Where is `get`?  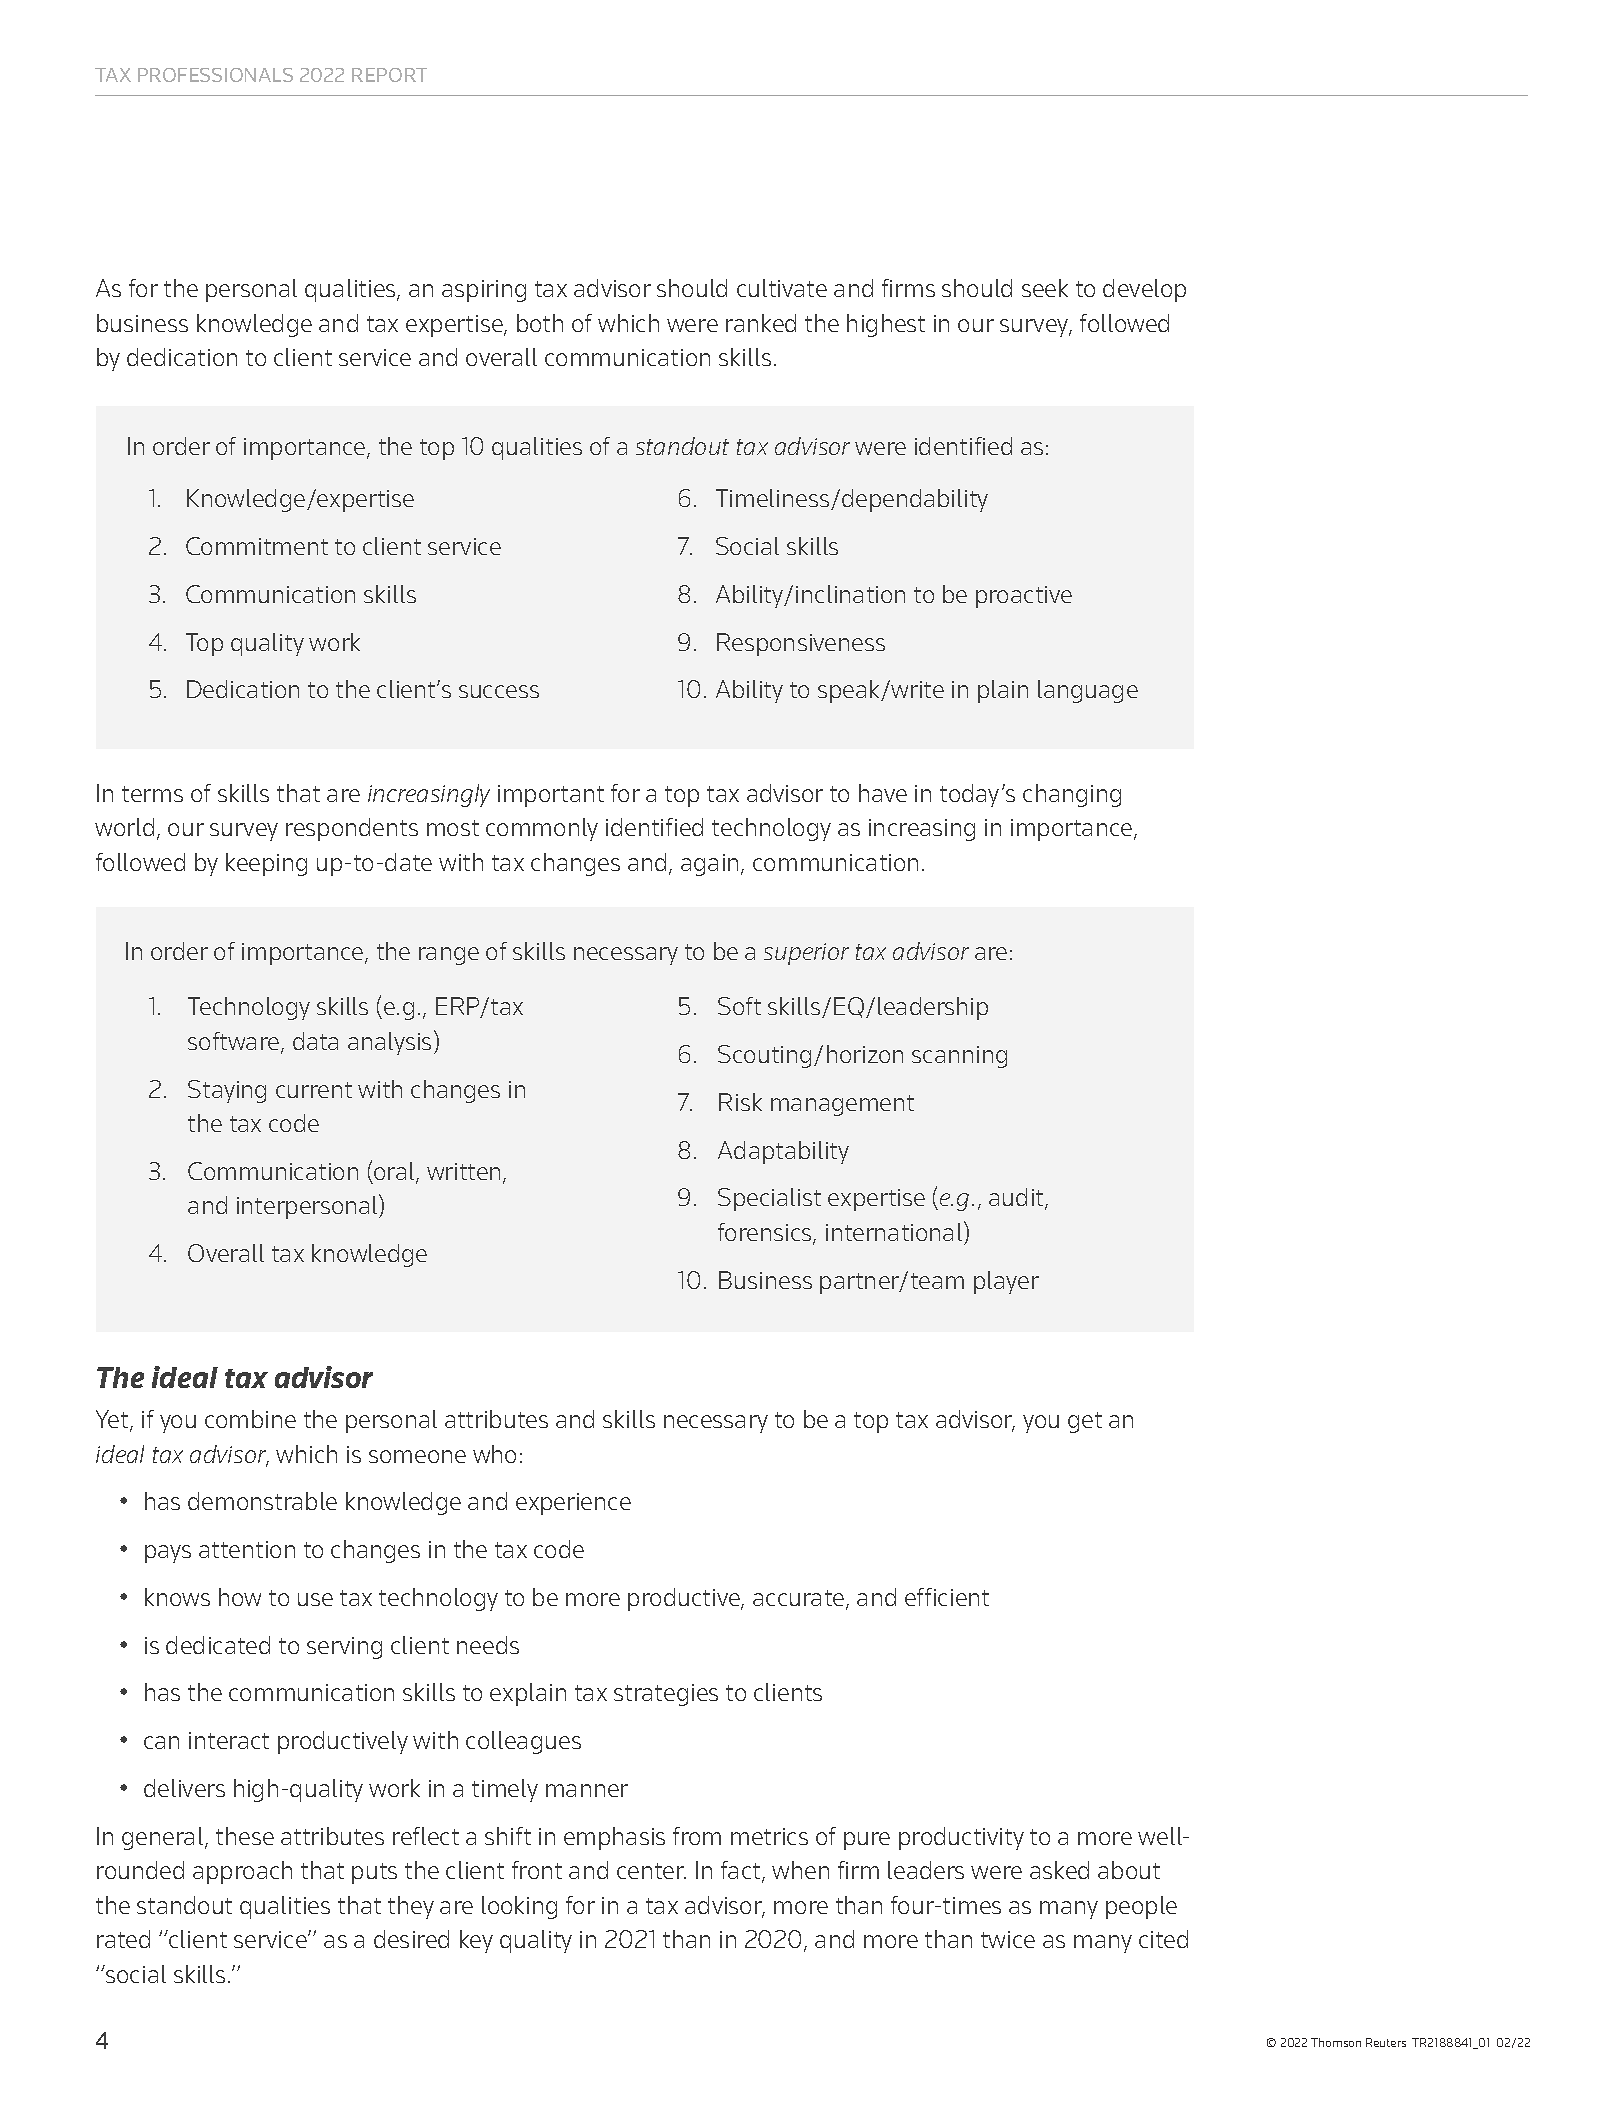 get is located at coordinates (1085, 1422).
